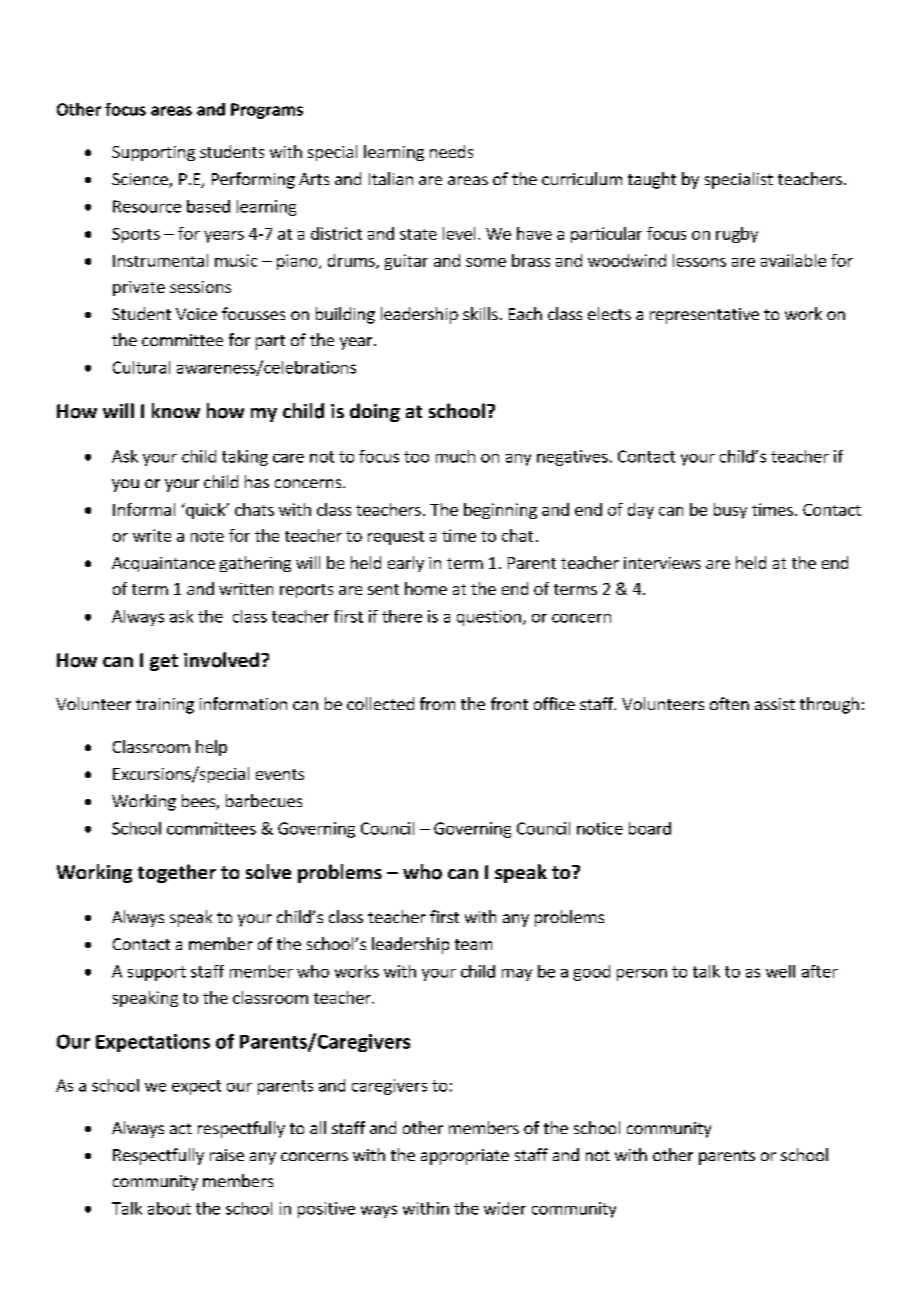 This page has width=924, height=1308. What do you see at coordinates (473, 944) in the page?
I see `team` at bounding box center [473, 944].
